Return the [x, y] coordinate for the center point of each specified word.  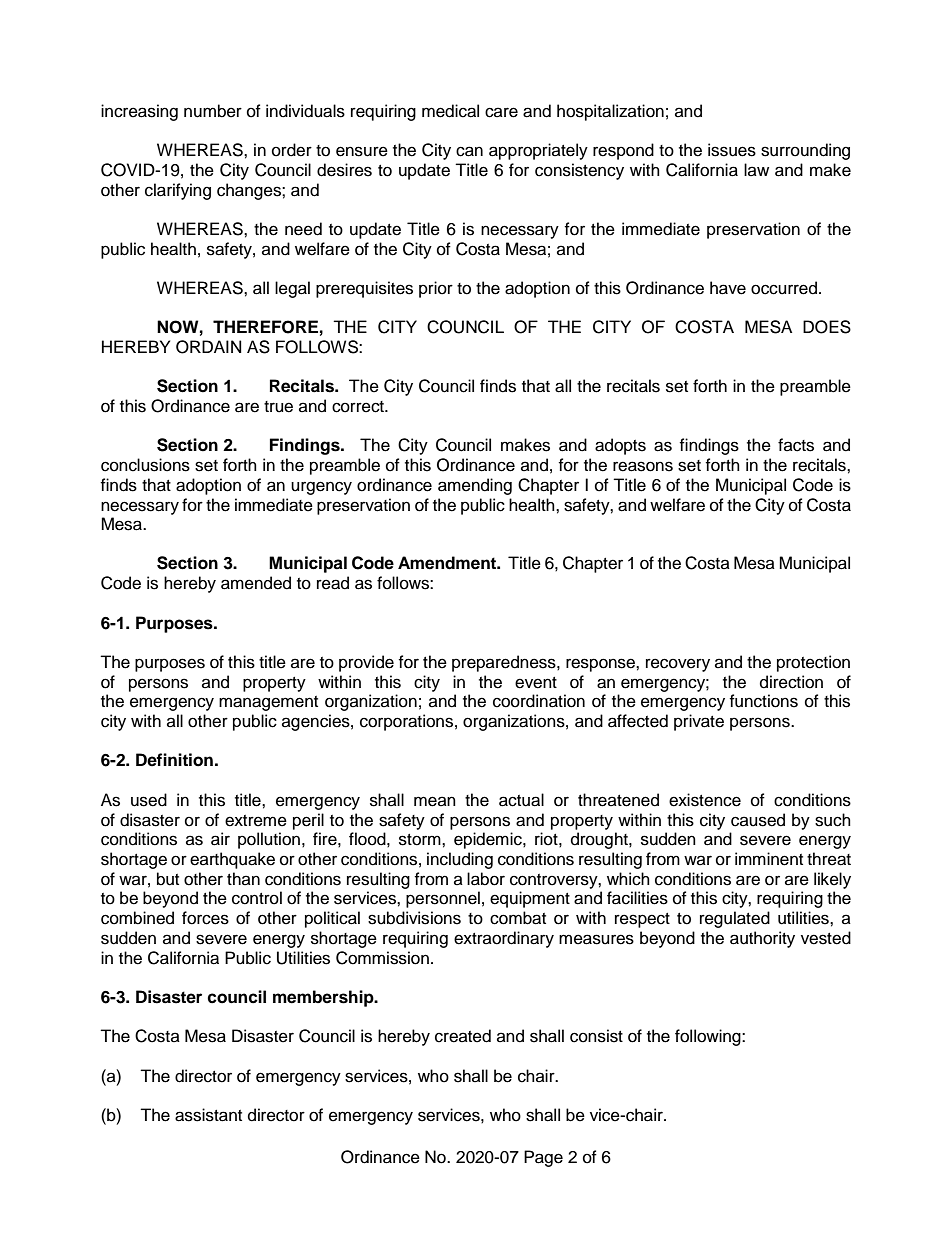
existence [705, 800]
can [469, 151]
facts [796, 445]
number [213, 111]
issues [732, 150]
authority [762, 939]
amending [475, 486]
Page [543, 1158]
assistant [208, 1115]
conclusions [145, 465]
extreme [256, 821]
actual [521, 800]
